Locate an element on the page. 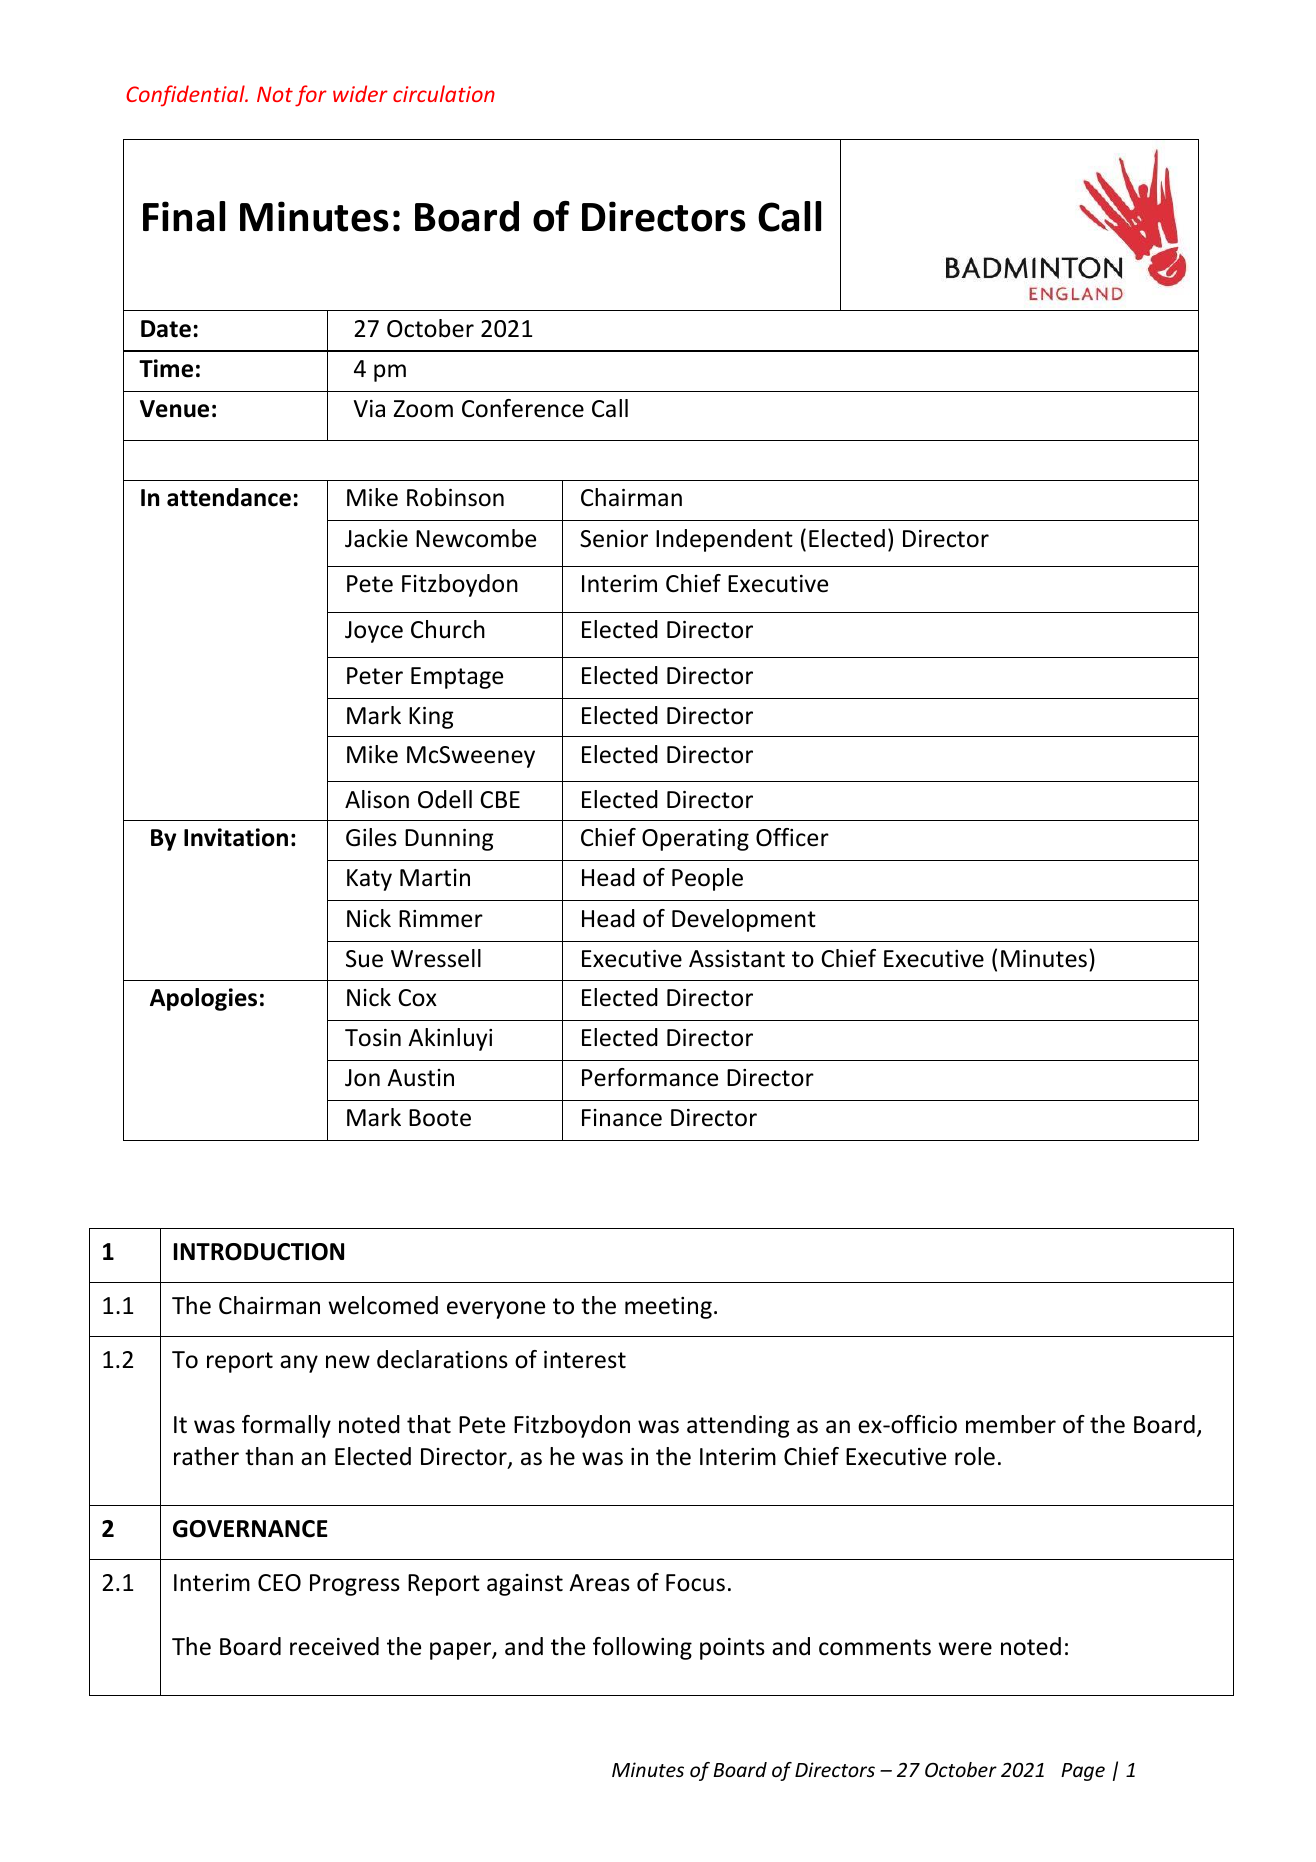 The width and height of the document is (1316, 1862). circulation is located at coordinates (444, 93).
